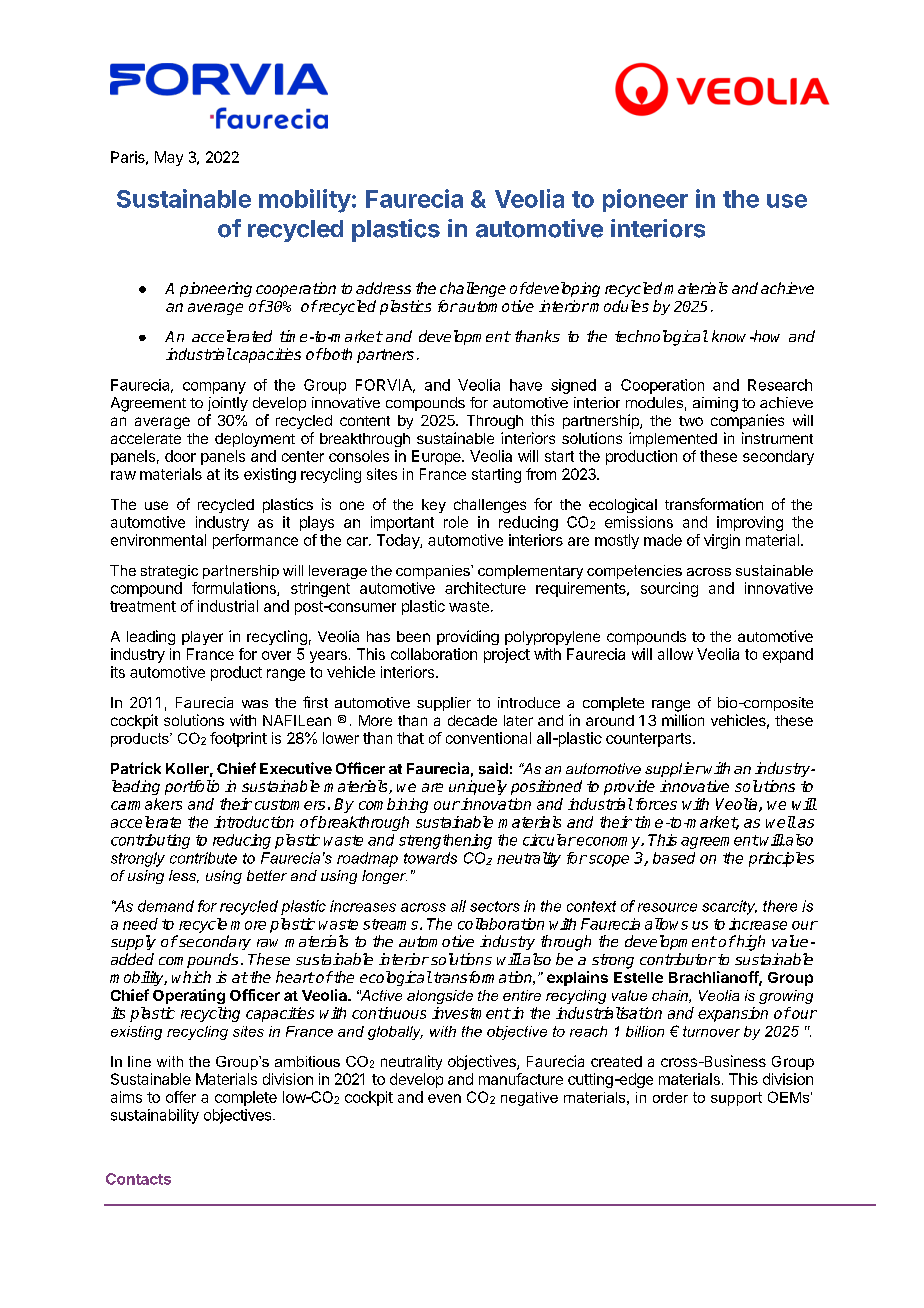 Image resolution: width=924 pixels, height=1308 pixels. Describe the element at coordinates (155, 1116) in the image. I see `sustainability` at that location.
